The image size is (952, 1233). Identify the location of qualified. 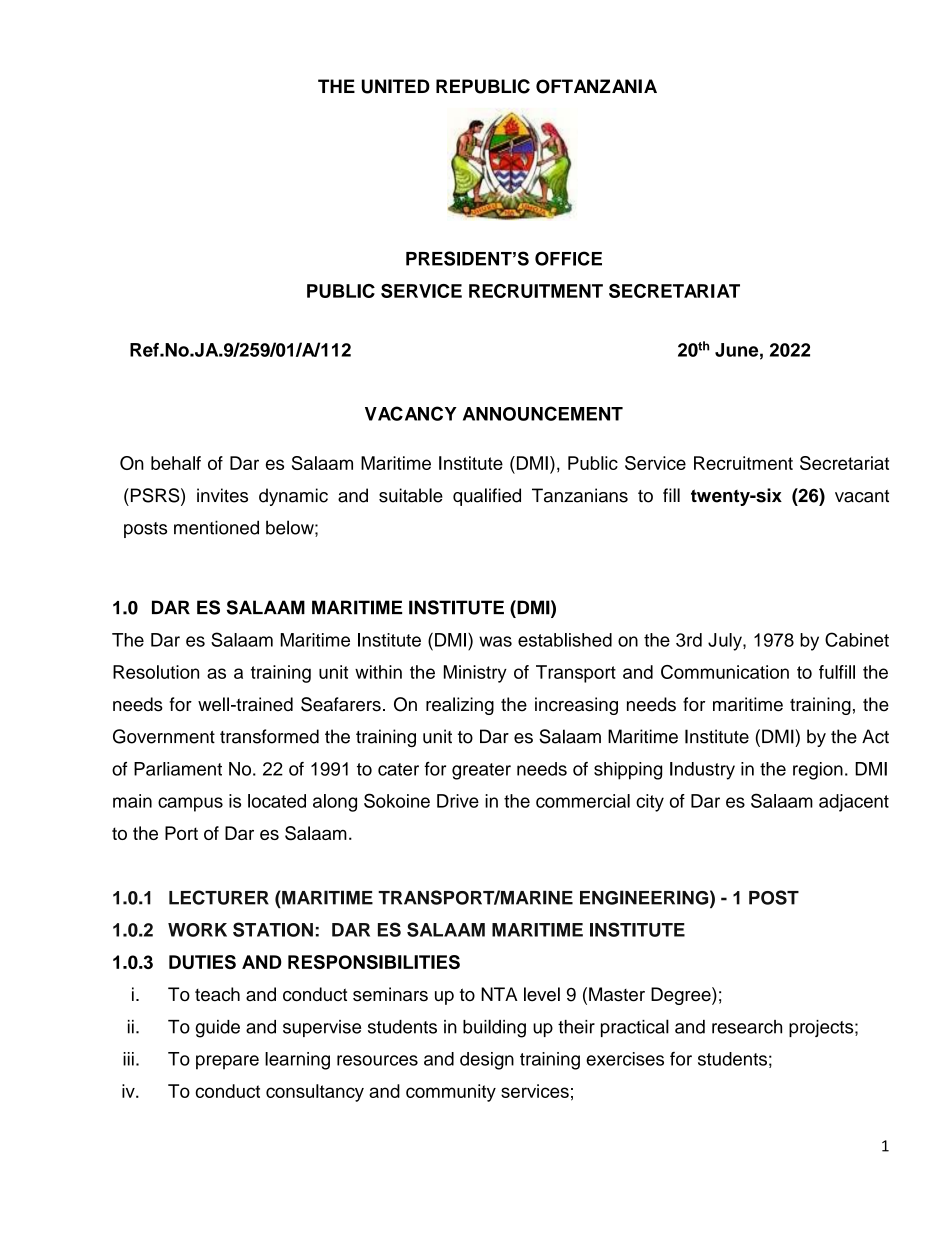
(487, 497).
